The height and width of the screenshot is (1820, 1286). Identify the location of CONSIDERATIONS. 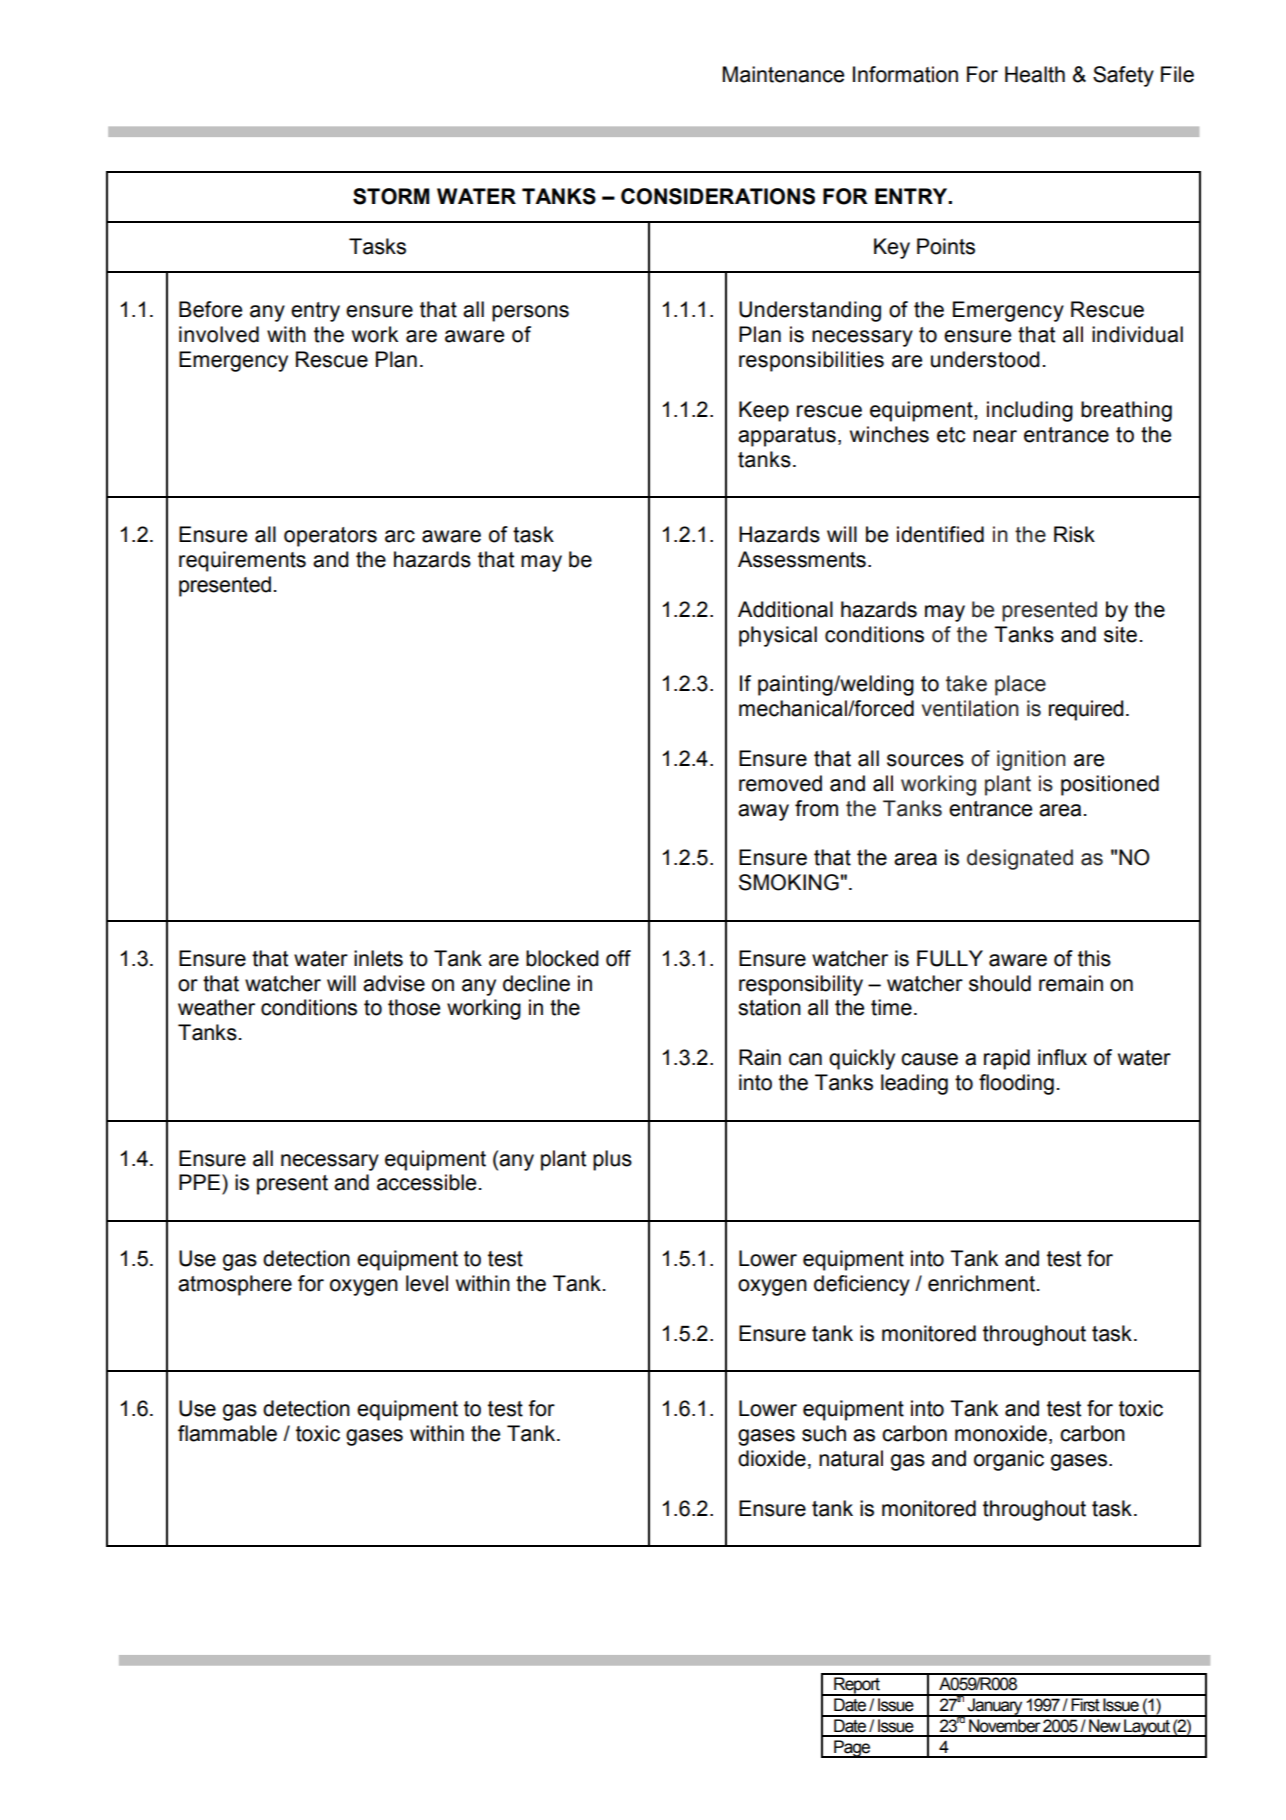
(718, 196).
